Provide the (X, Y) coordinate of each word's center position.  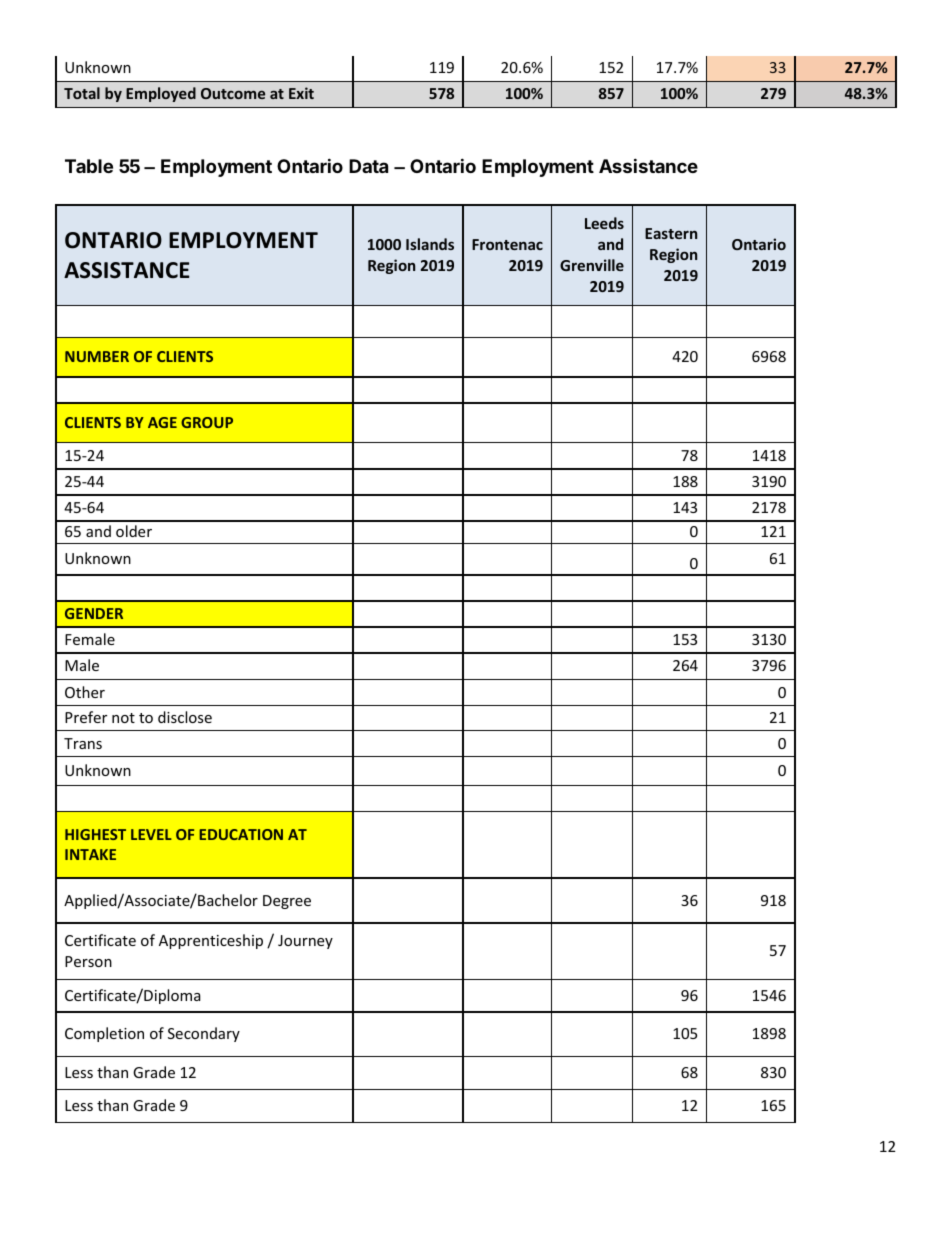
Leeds (604, 223)
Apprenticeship (211, 941)
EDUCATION (241, 834)
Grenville (592, 265)
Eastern (671, 233)
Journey (305, 942)
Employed (161, 94)
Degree (287, 902)
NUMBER (97, 356)
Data (368, 166)
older (134, 531)
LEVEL (151, 834)
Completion (104, 1034)
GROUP (207, 422)
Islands (430, 244)
